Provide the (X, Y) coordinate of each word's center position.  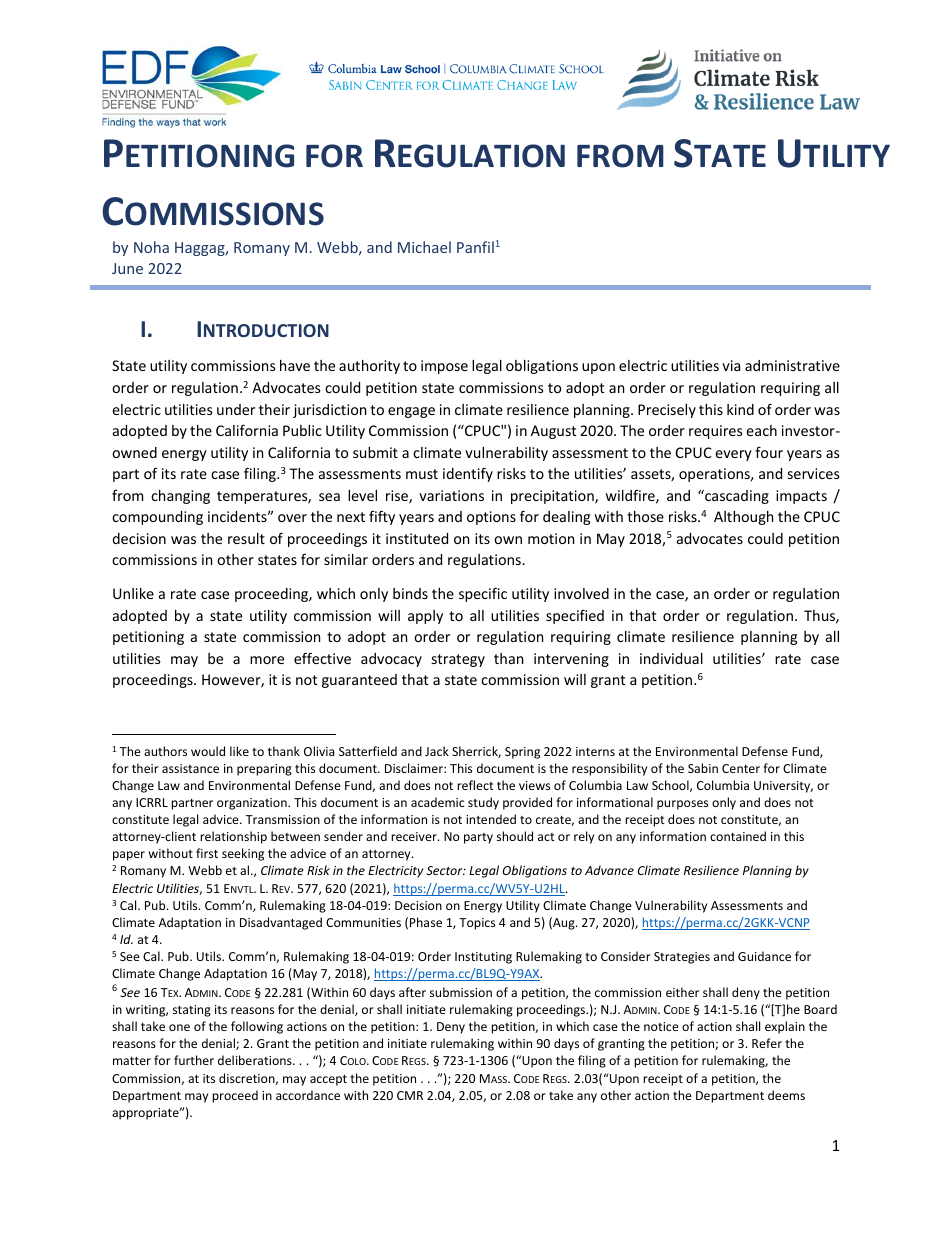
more (267, 660)
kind (740, 409)
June (127, 268)
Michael (424, 247)
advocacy (391, 660)
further (194, 1060)
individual (671, 658)
